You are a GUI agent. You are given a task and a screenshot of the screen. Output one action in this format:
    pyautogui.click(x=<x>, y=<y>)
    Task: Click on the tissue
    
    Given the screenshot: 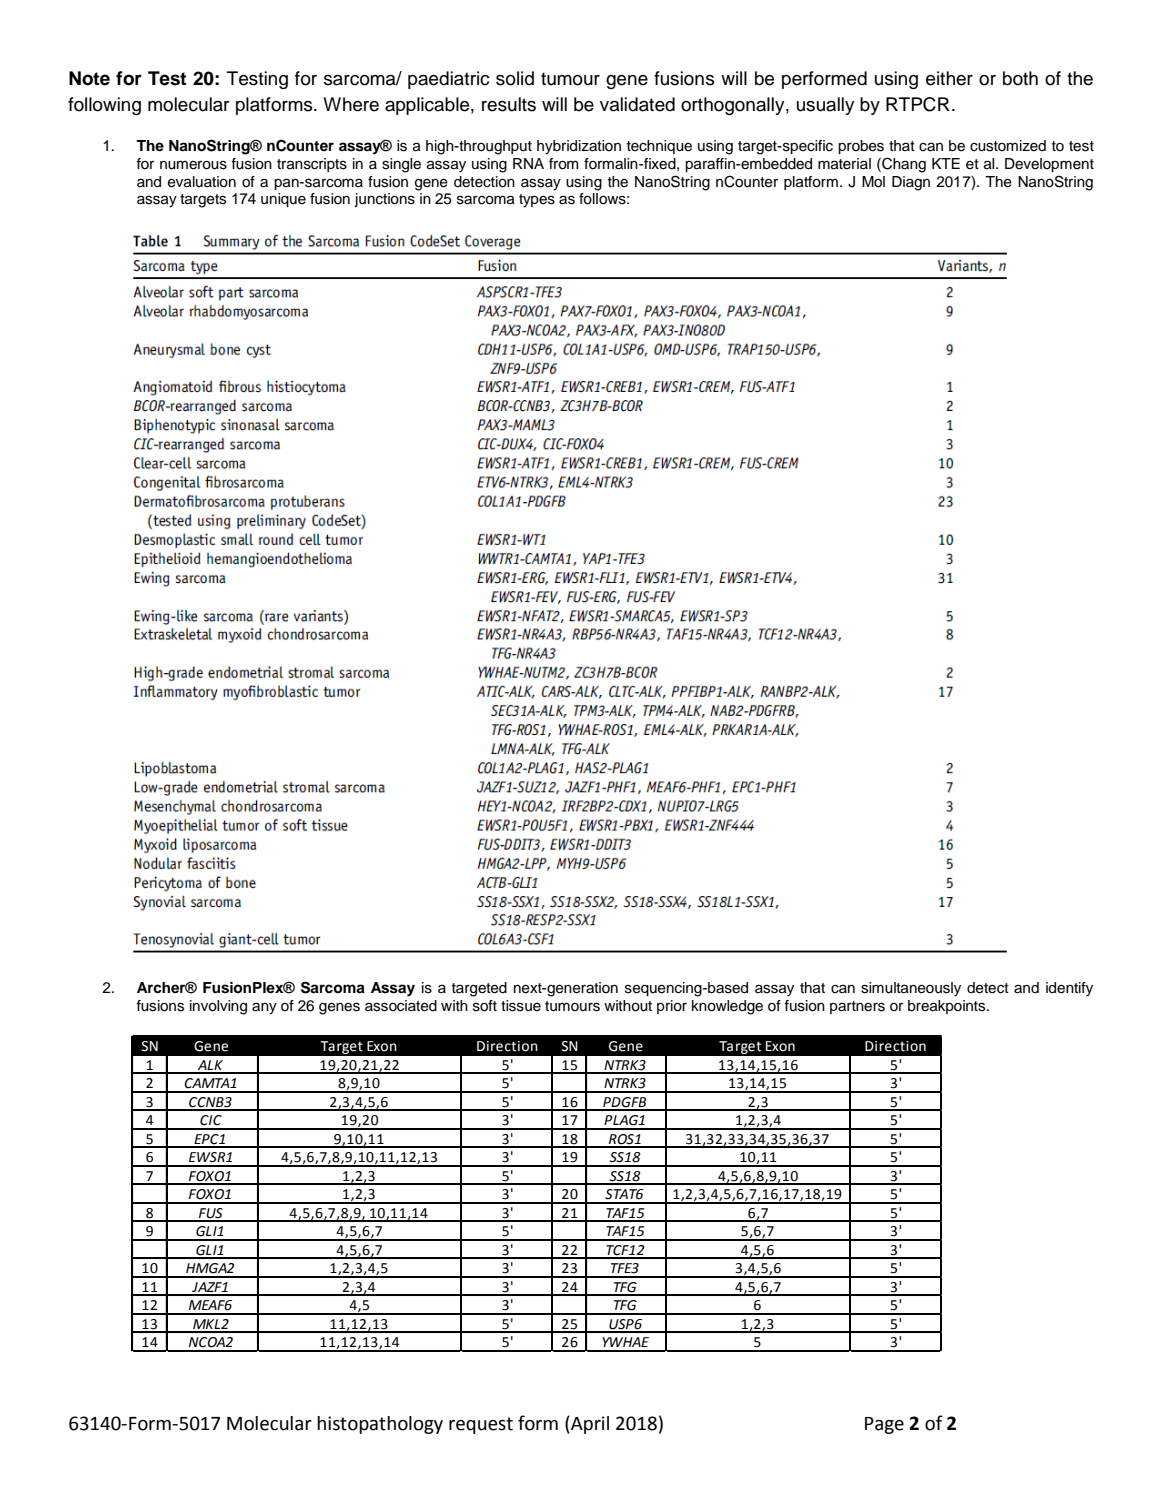 What is the action you would take?
    pyautogui.click(x=521, y=1006)
